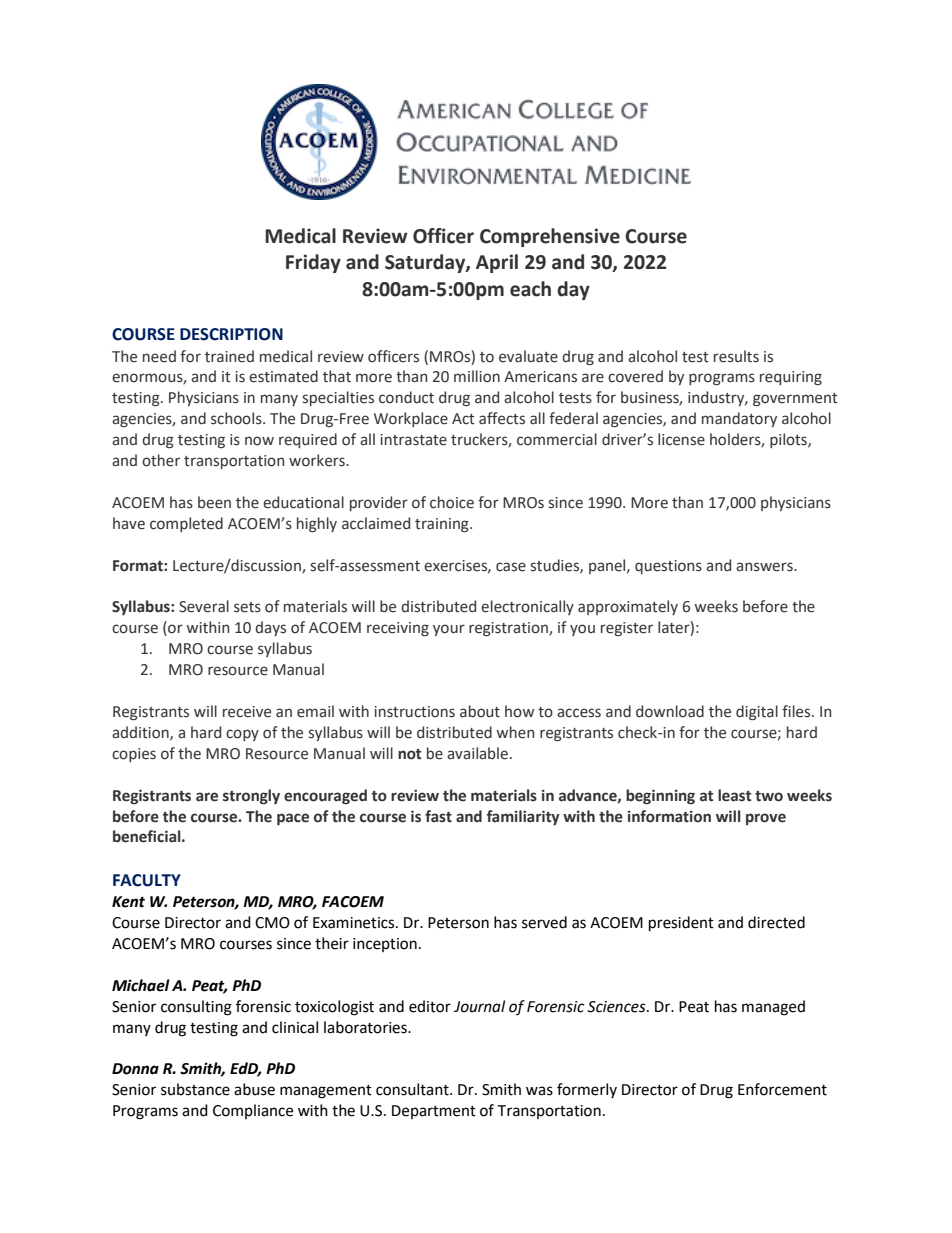 The height and width of the document is (1233, 952). I want to click on fast, so click(438, 816).
